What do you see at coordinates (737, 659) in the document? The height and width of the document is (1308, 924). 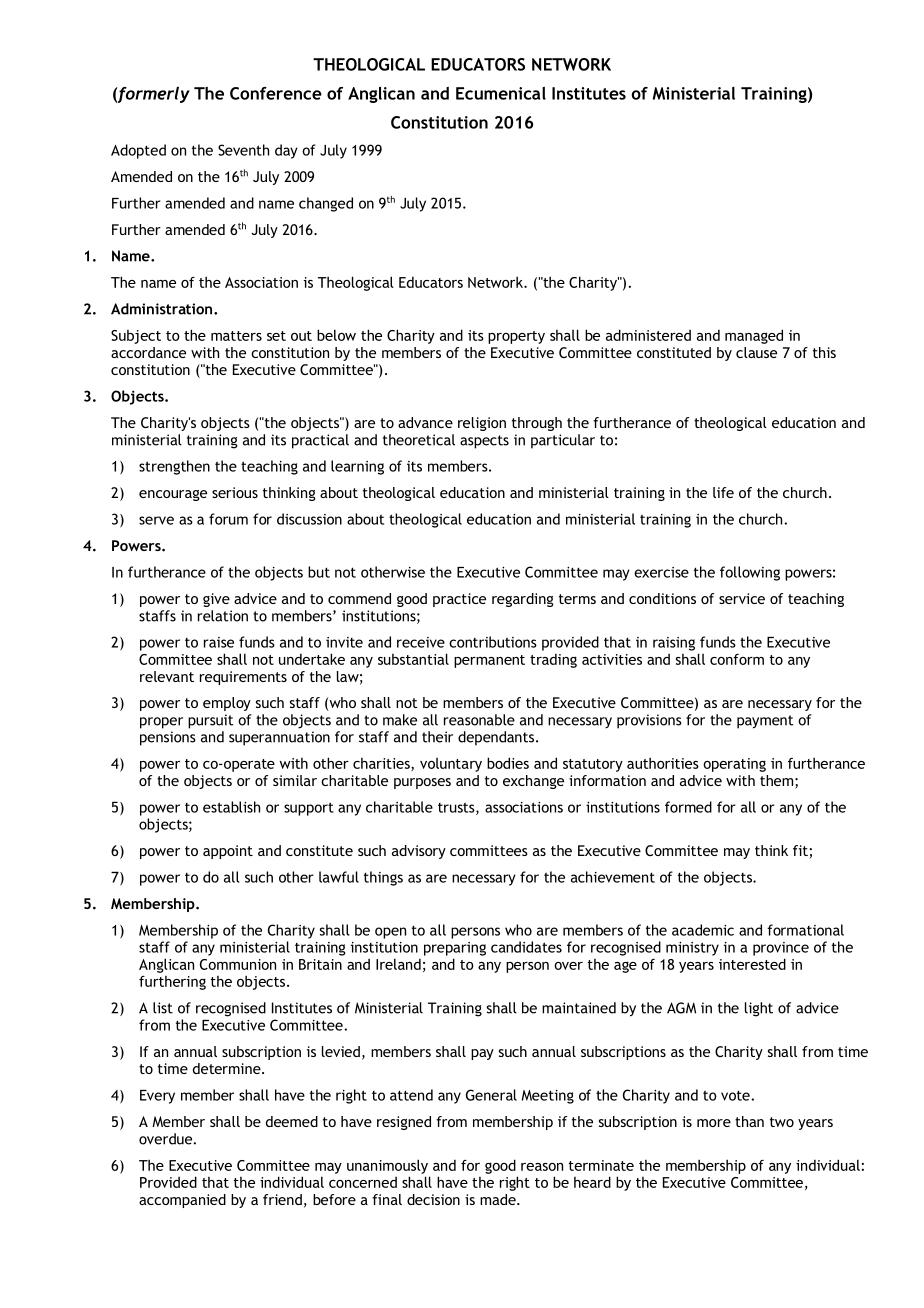 I see `conform` at bounding box center [737, 659].
